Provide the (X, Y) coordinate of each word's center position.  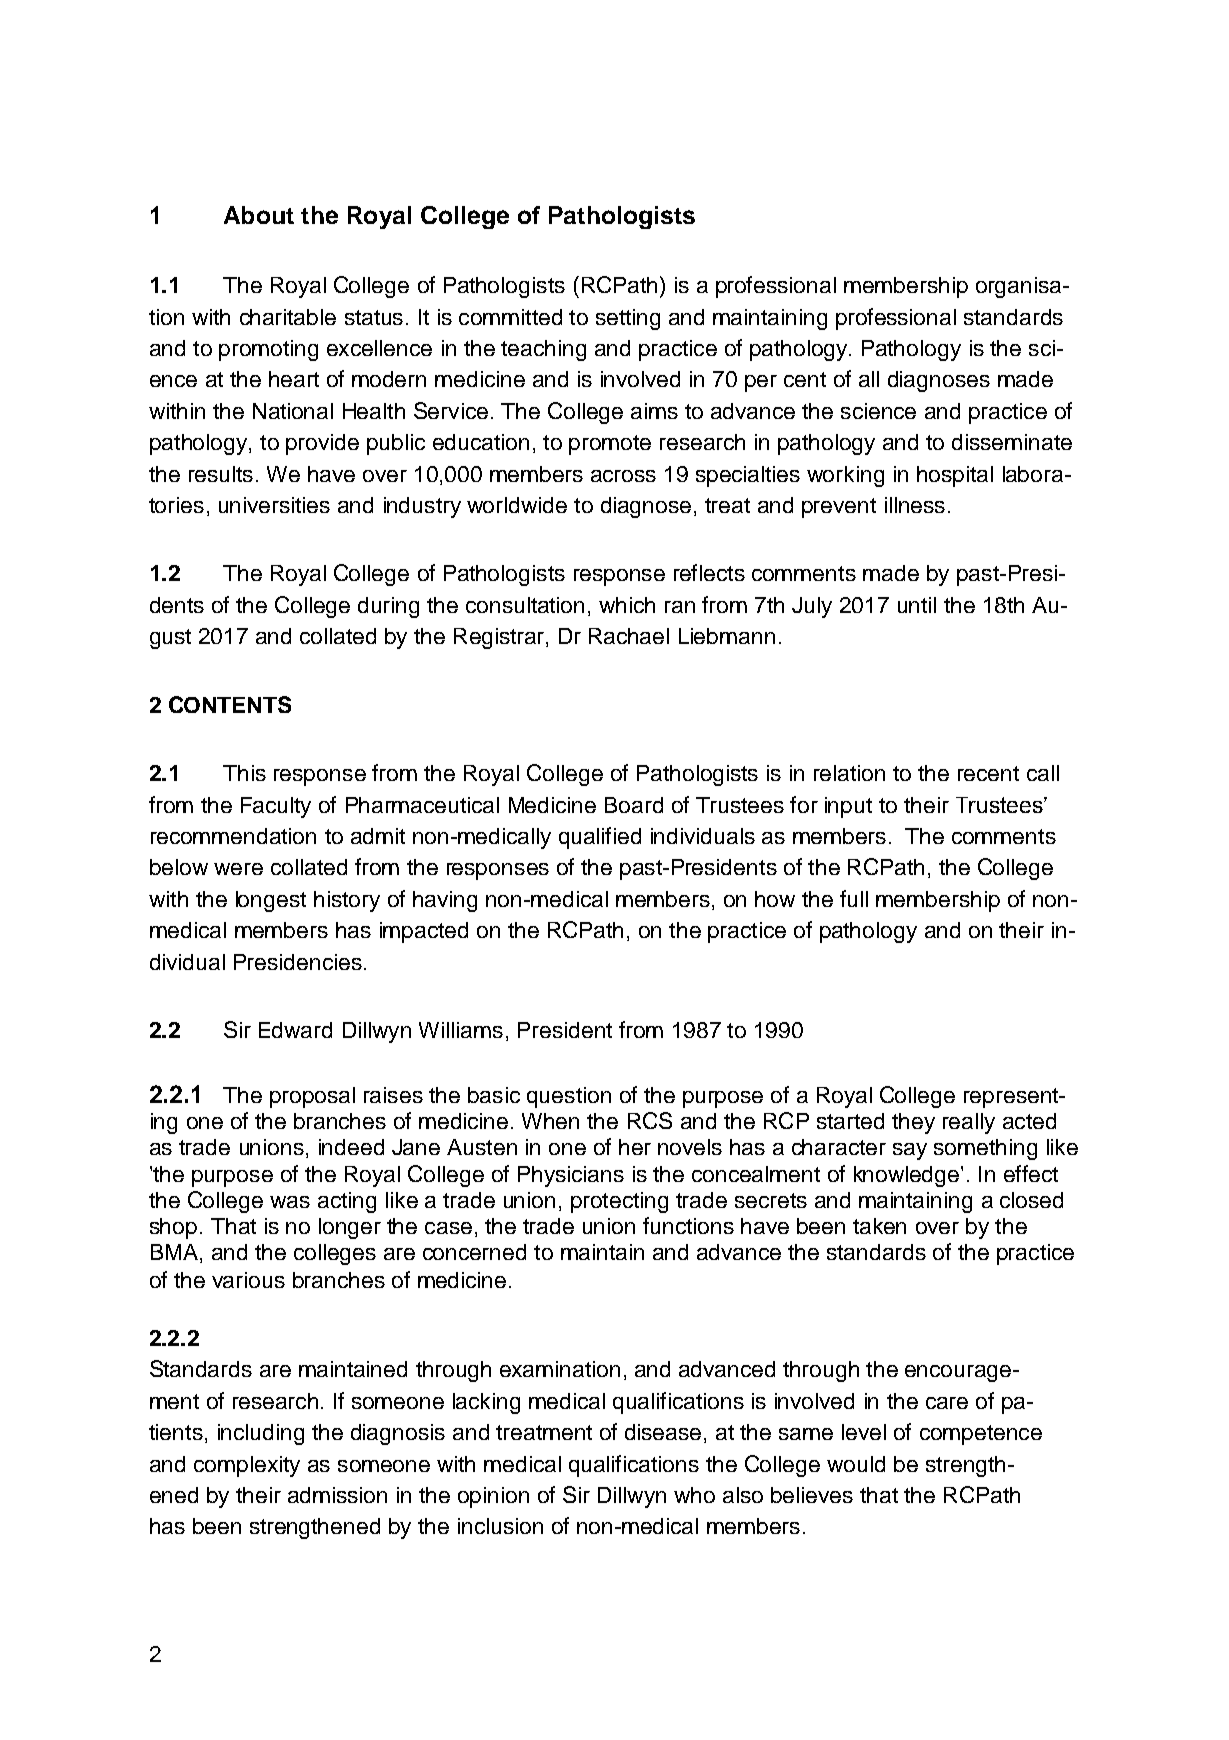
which (627, 605)
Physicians (571, 1176)
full (854, 898)
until (917, 605)
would (856, 1464)
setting (628, 319)
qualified (600, 838)
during (388, 607)
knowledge (908, 1176)
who (694, 1495)
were (238, 869)
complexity (247, 1466)
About (259, 215)
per (761, 383)
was (290, 1202)
